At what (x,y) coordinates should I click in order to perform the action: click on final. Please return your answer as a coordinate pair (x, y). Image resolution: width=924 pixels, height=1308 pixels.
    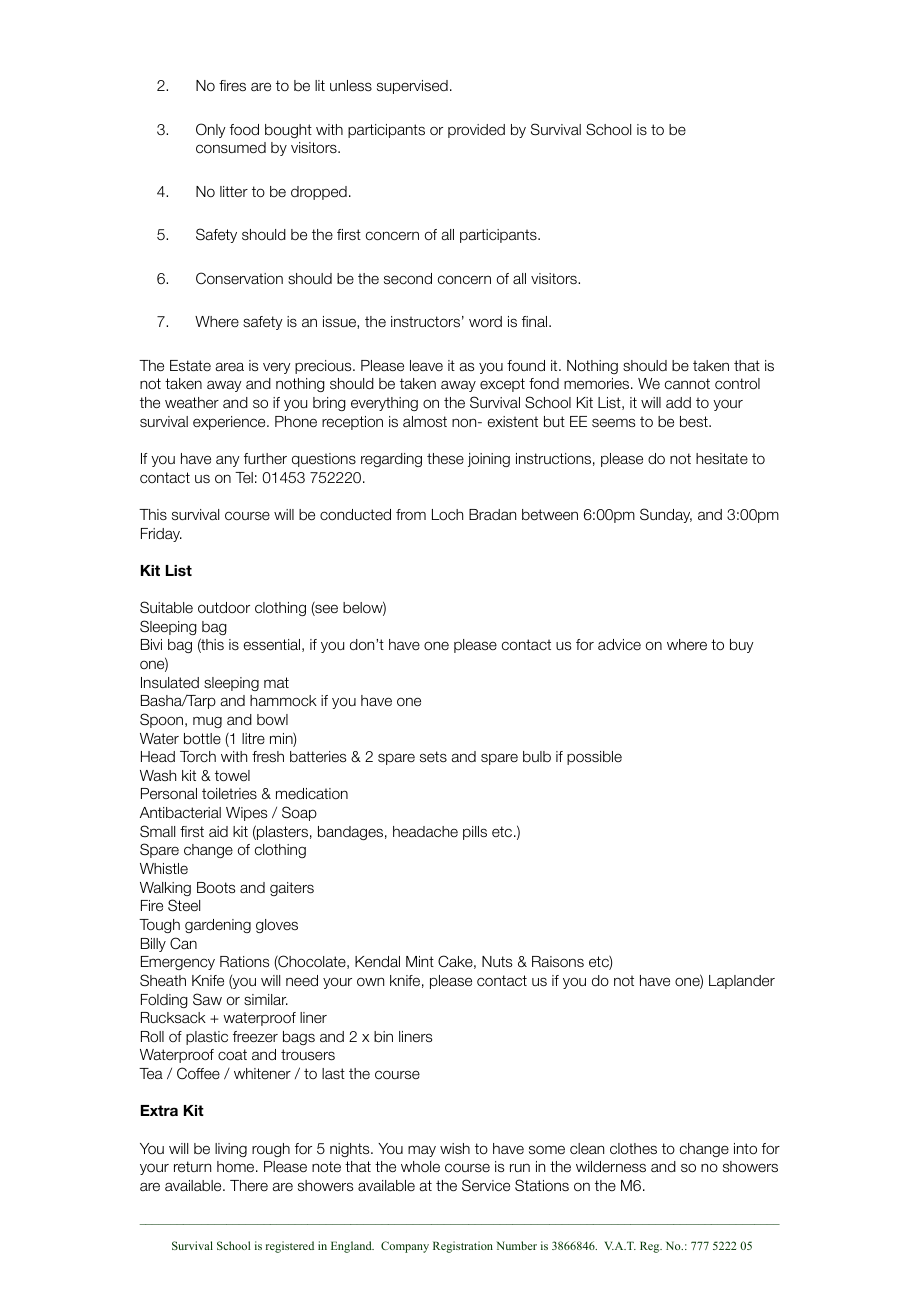
    Looking at the image, I should click on (536, 321).
